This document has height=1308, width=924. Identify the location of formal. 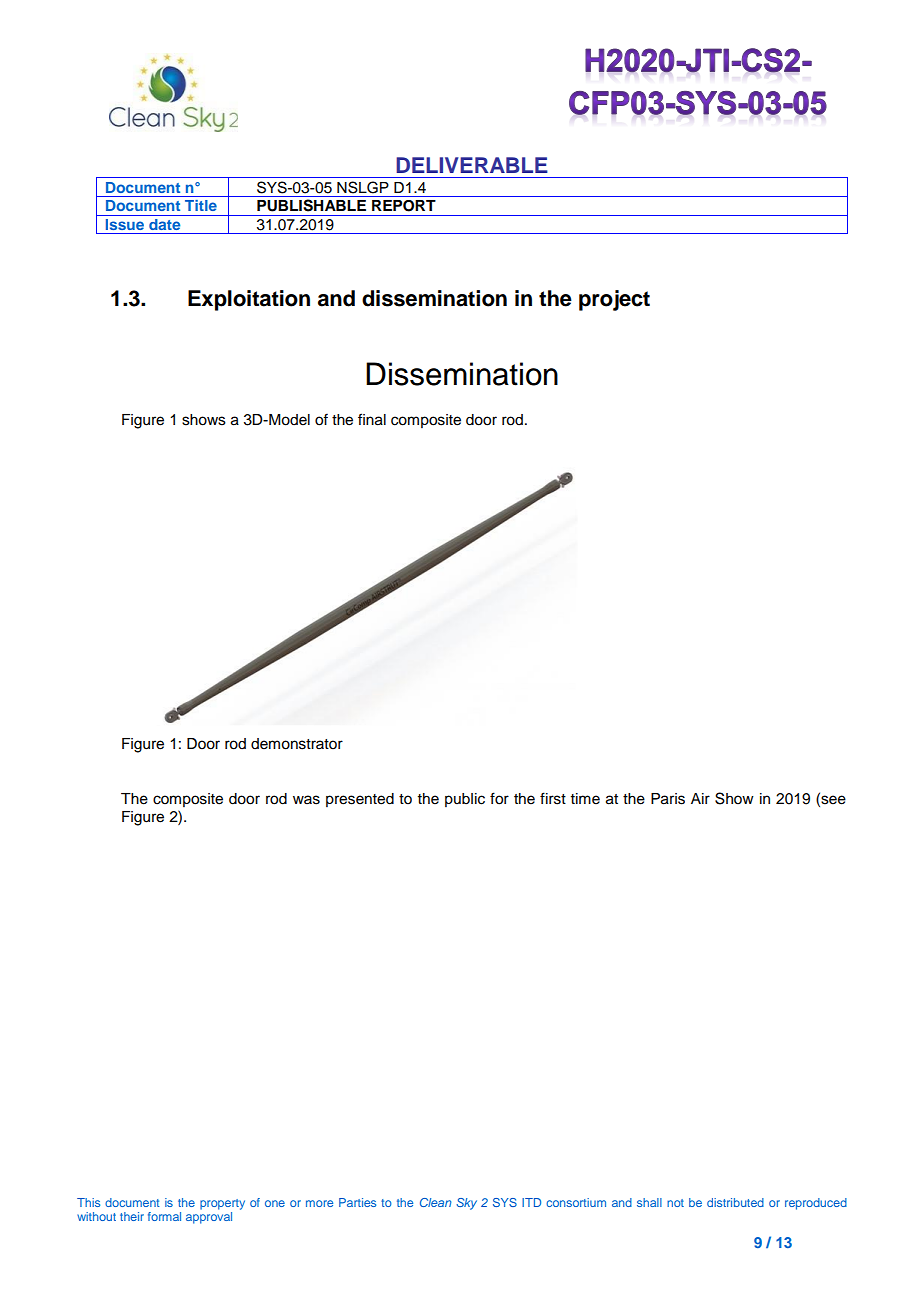
(164, 1216).
